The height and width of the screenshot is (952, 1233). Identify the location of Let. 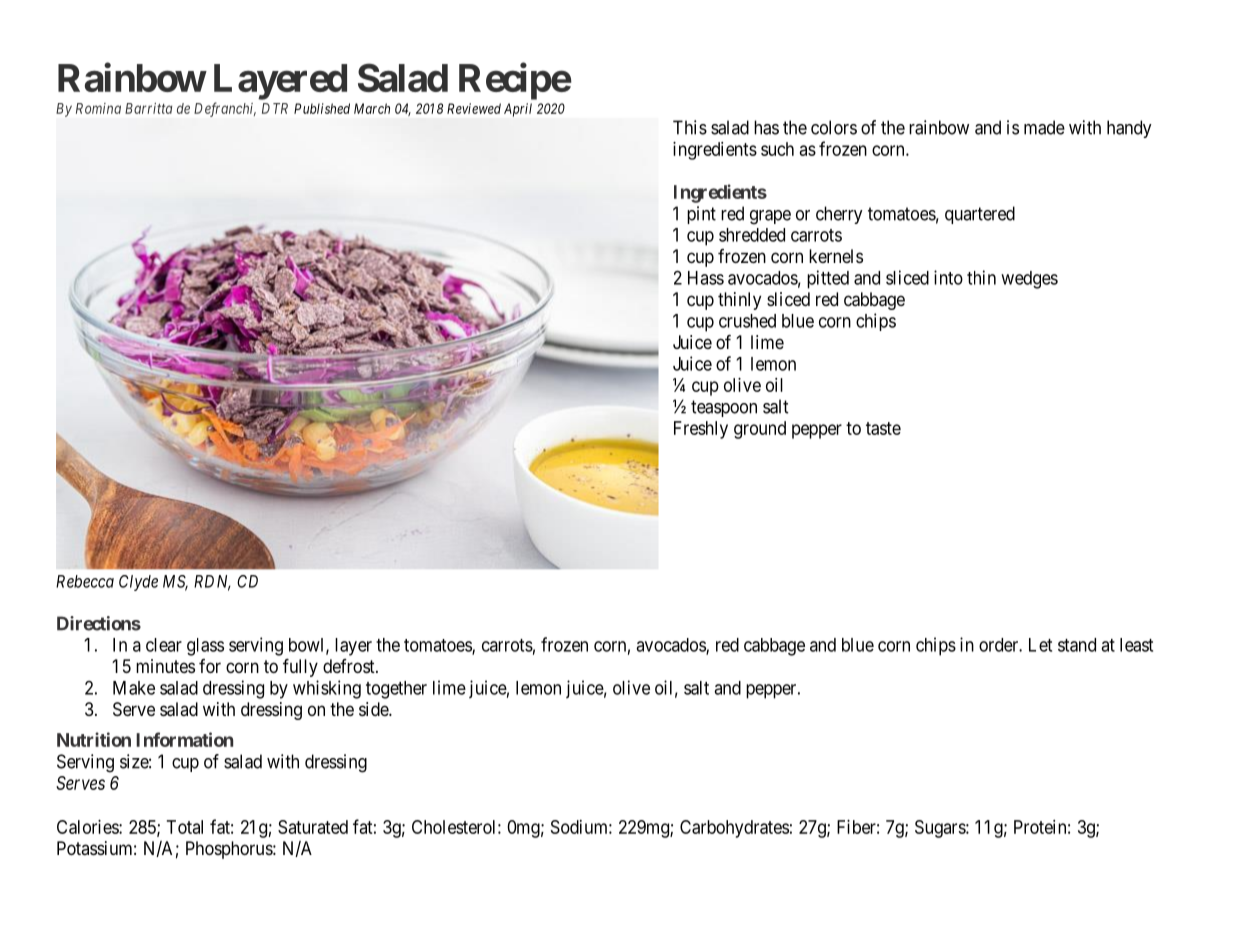
(1040, 645).
